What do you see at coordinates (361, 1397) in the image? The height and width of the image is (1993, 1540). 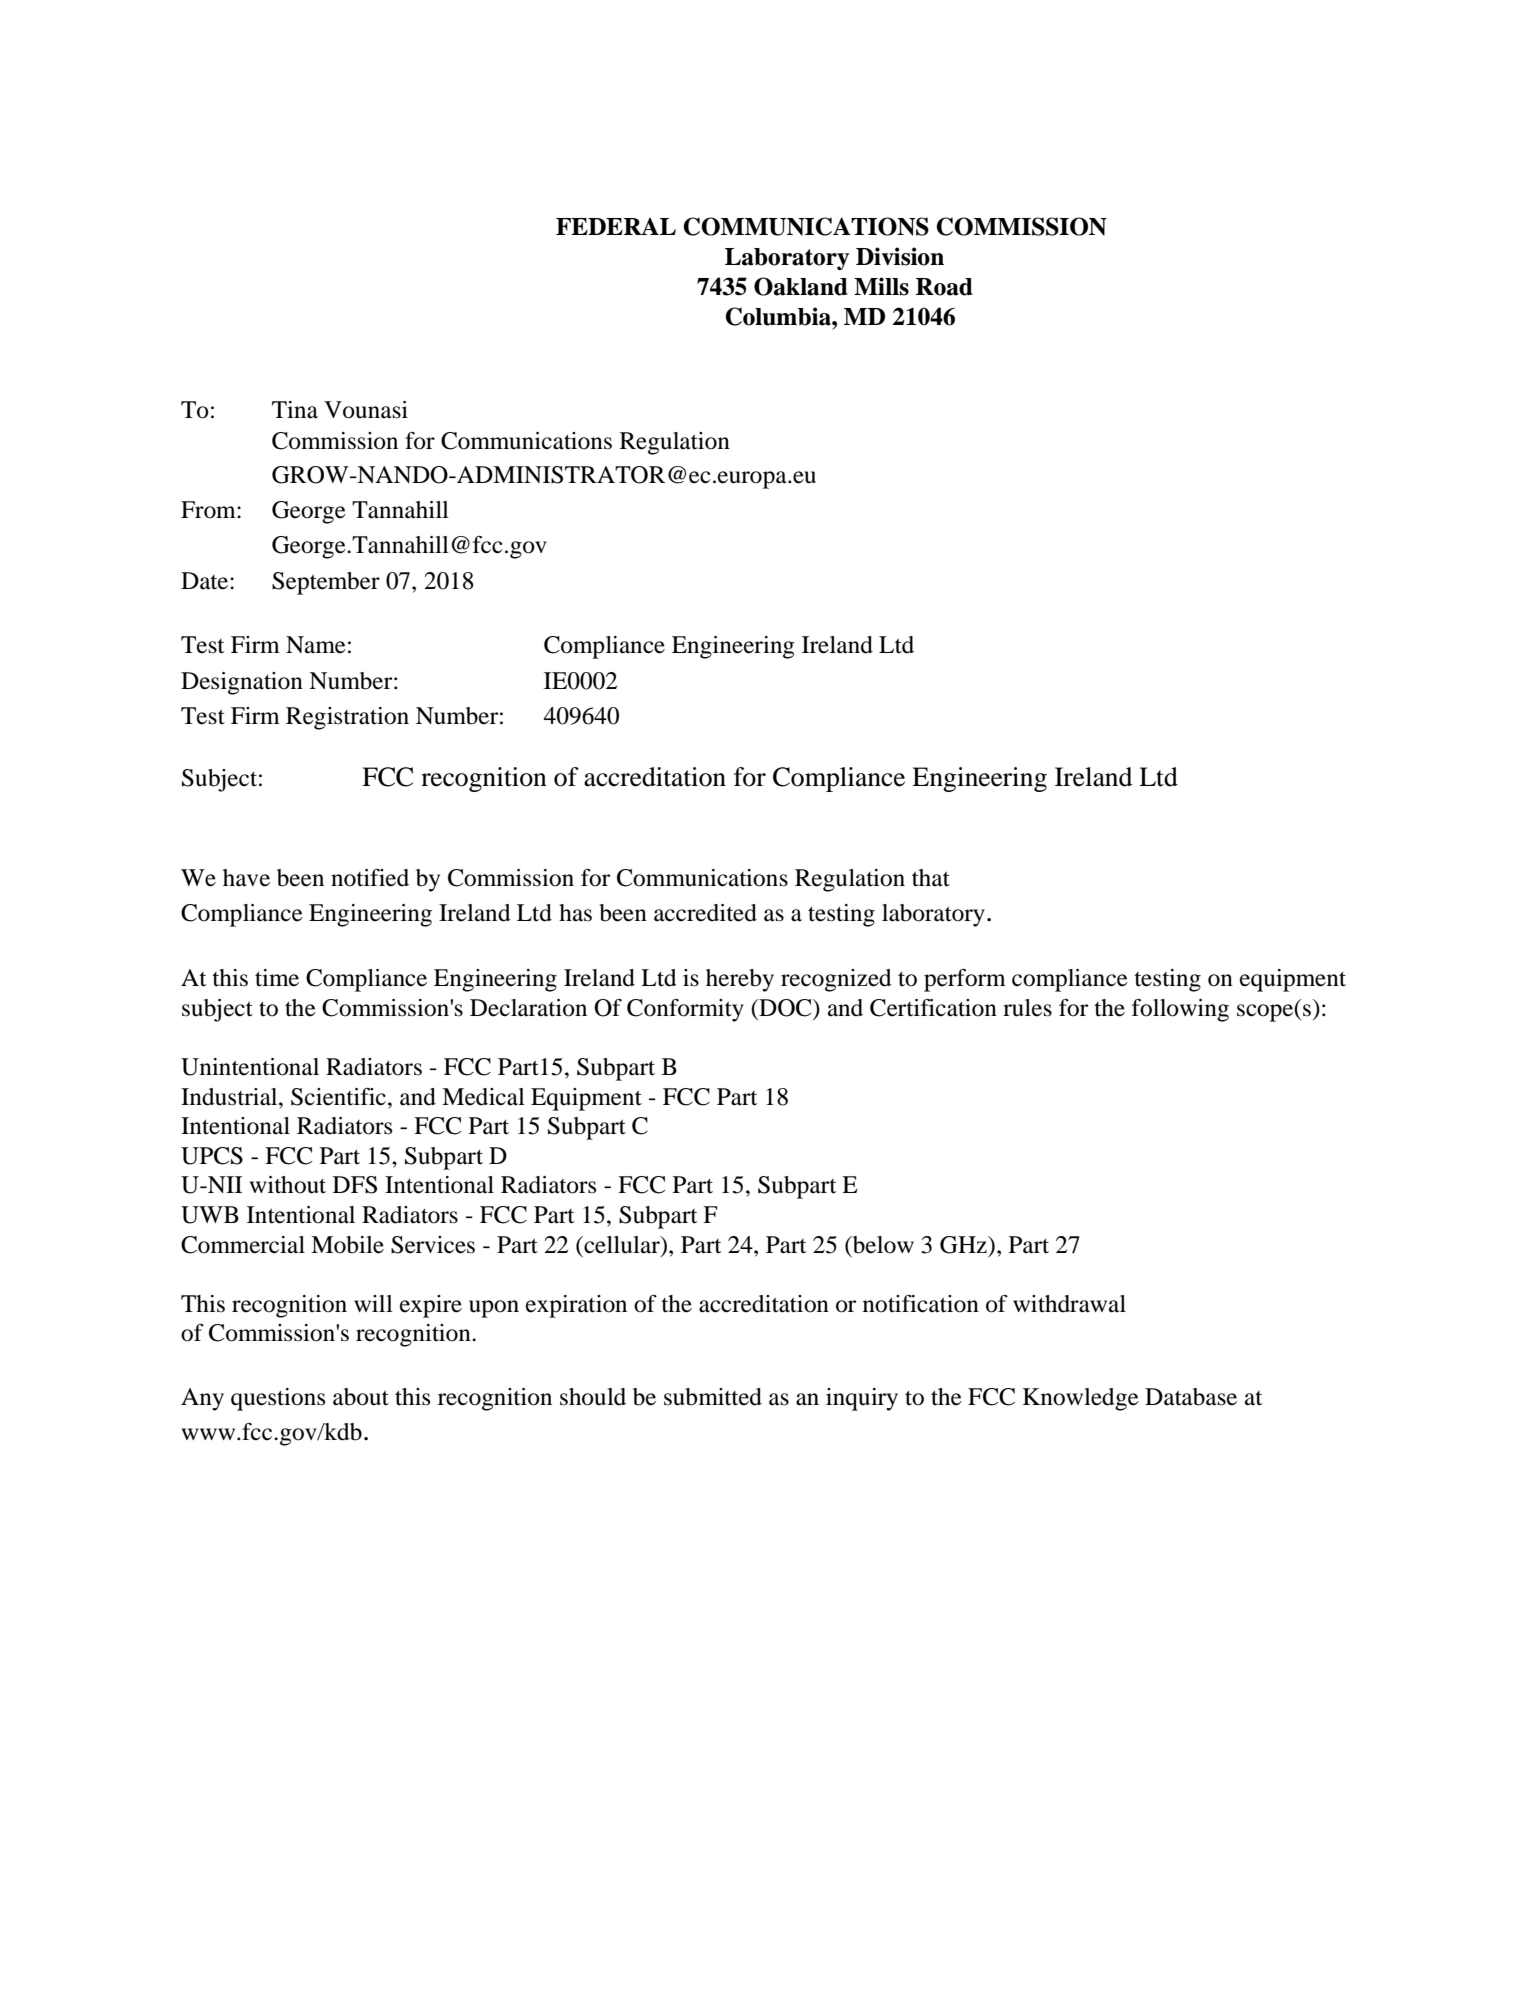 I see `about` at bounding box center [361, 1397].
